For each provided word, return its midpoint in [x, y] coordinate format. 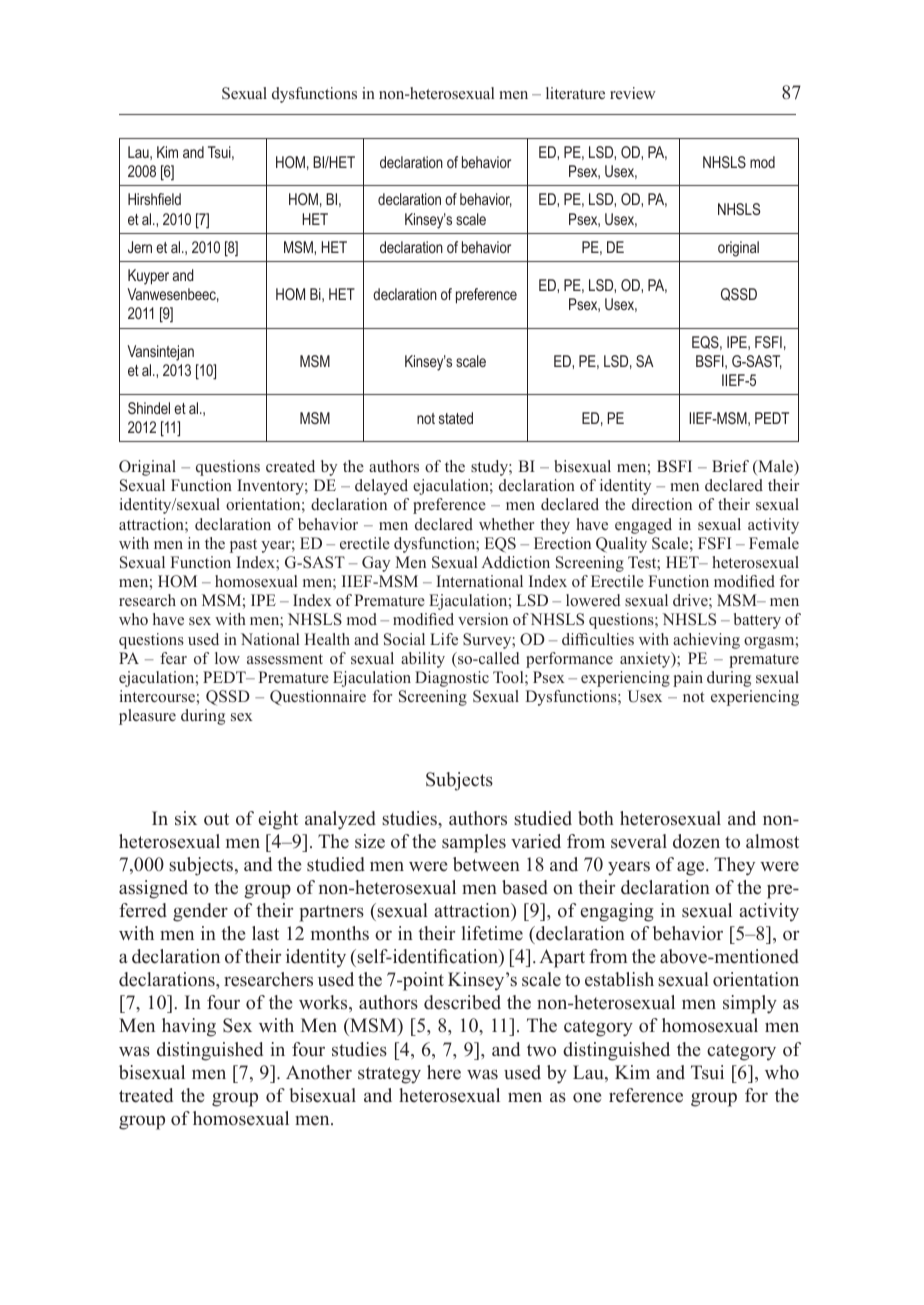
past [243, 546]
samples [474, 843]
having [189, 1027]
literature [575, 93]
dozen [696, 841]
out [216, 819]
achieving [706, 641]
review [633, 93]
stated [456, 418]
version [483, 619]
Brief [730, 466]
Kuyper [148, 277]
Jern [140, 247]
